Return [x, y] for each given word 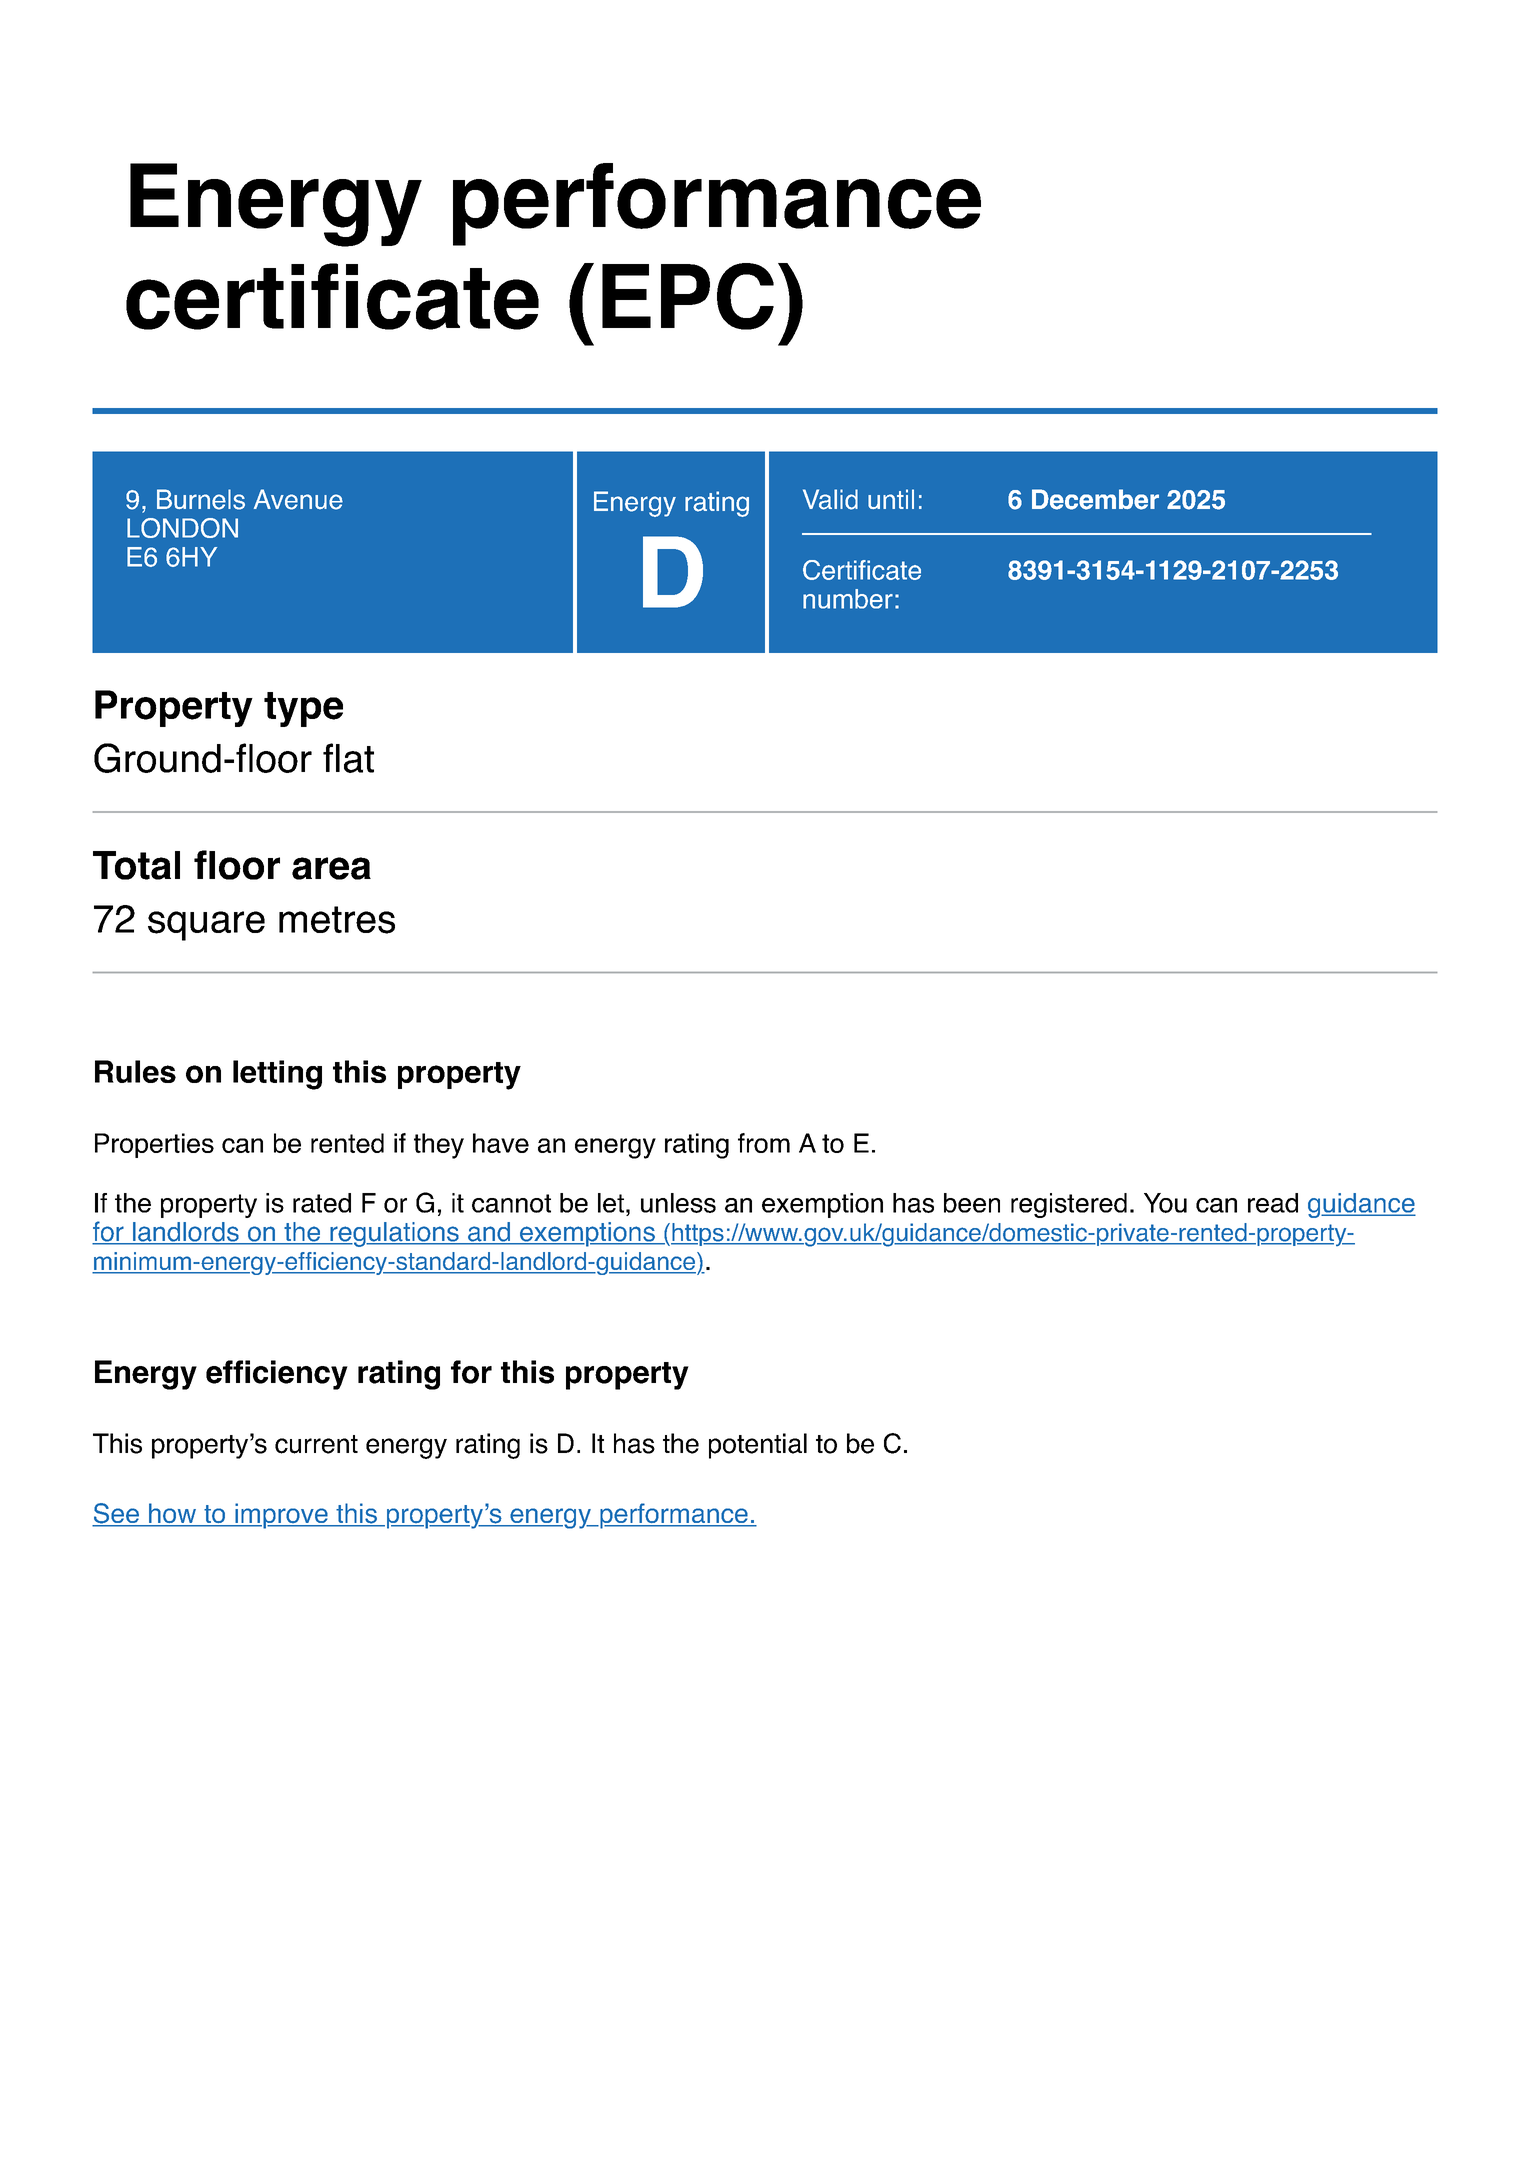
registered [1069, 1205]
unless [678, 1203]
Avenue [298, 499]
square [206, 926]
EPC [688, 296]
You [1165, 1203]
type [303, 709]
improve [281, 1516]
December [1095, 499]
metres [337, 920]
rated [322, 1203]
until [891, 499]
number [848, 599]
